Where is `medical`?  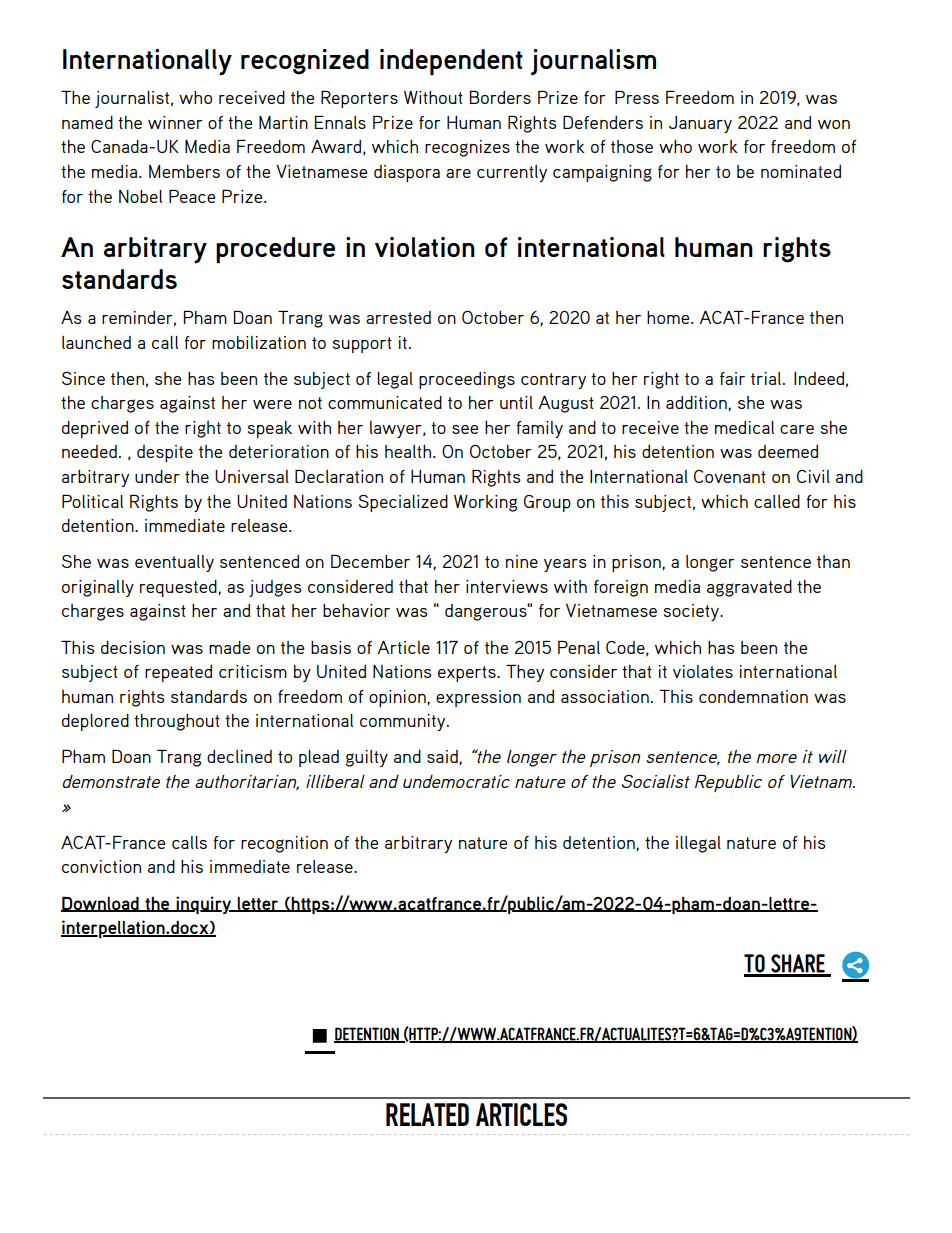 medical is located at coordinates (744, 427).
